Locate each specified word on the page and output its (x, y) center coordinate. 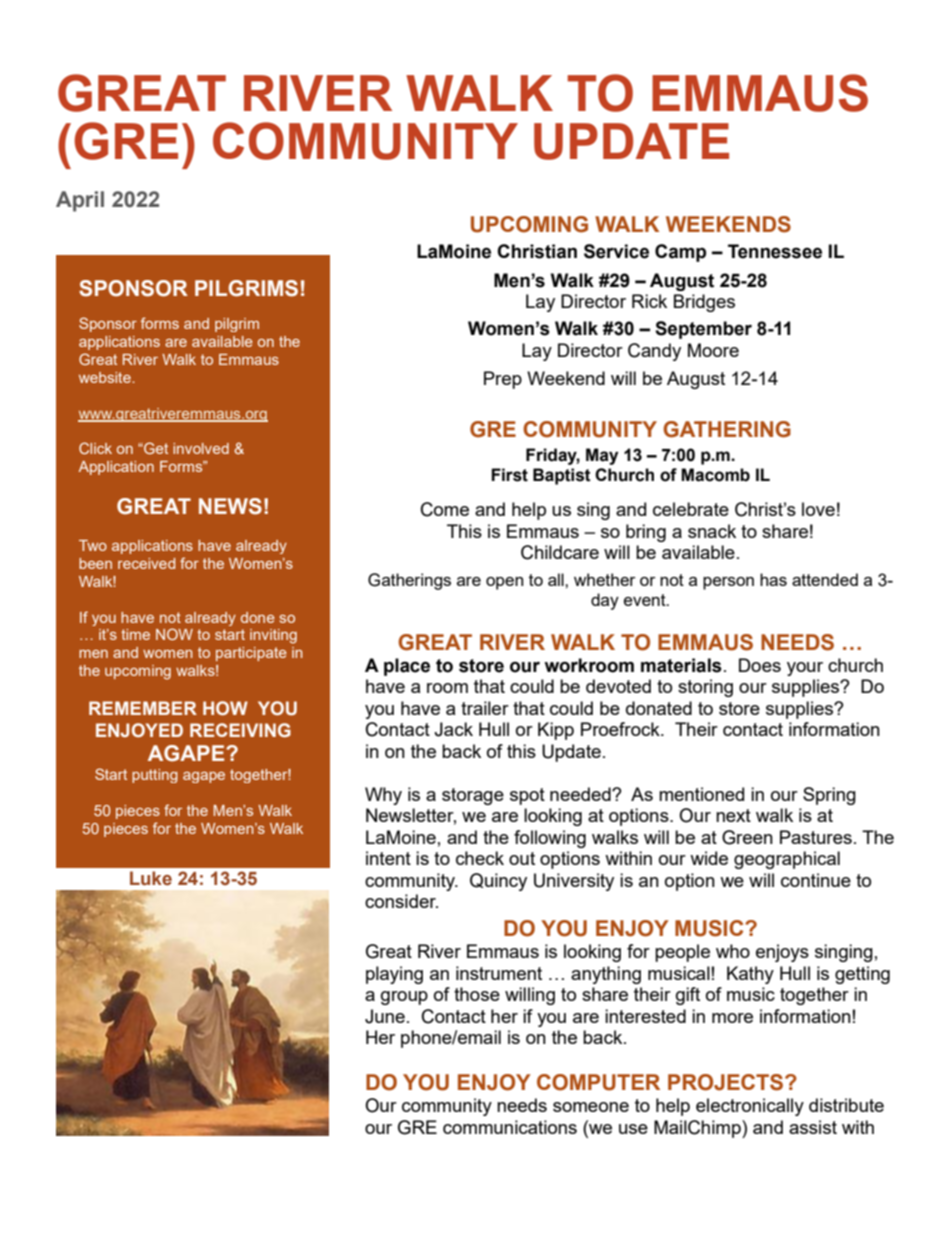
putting (155, 776)
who (733, 951)
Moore (713, 350)
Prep (503, 380)
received (146, 563)
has (773, 579)
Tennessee (775, 251)
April (80, 201)
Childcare (560, 552)
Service (616, 251)
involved (201, 448)
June (385, 1016)
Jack (453, 729)
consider (401, 901)
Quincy (498, 882)
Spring (829, 796)
